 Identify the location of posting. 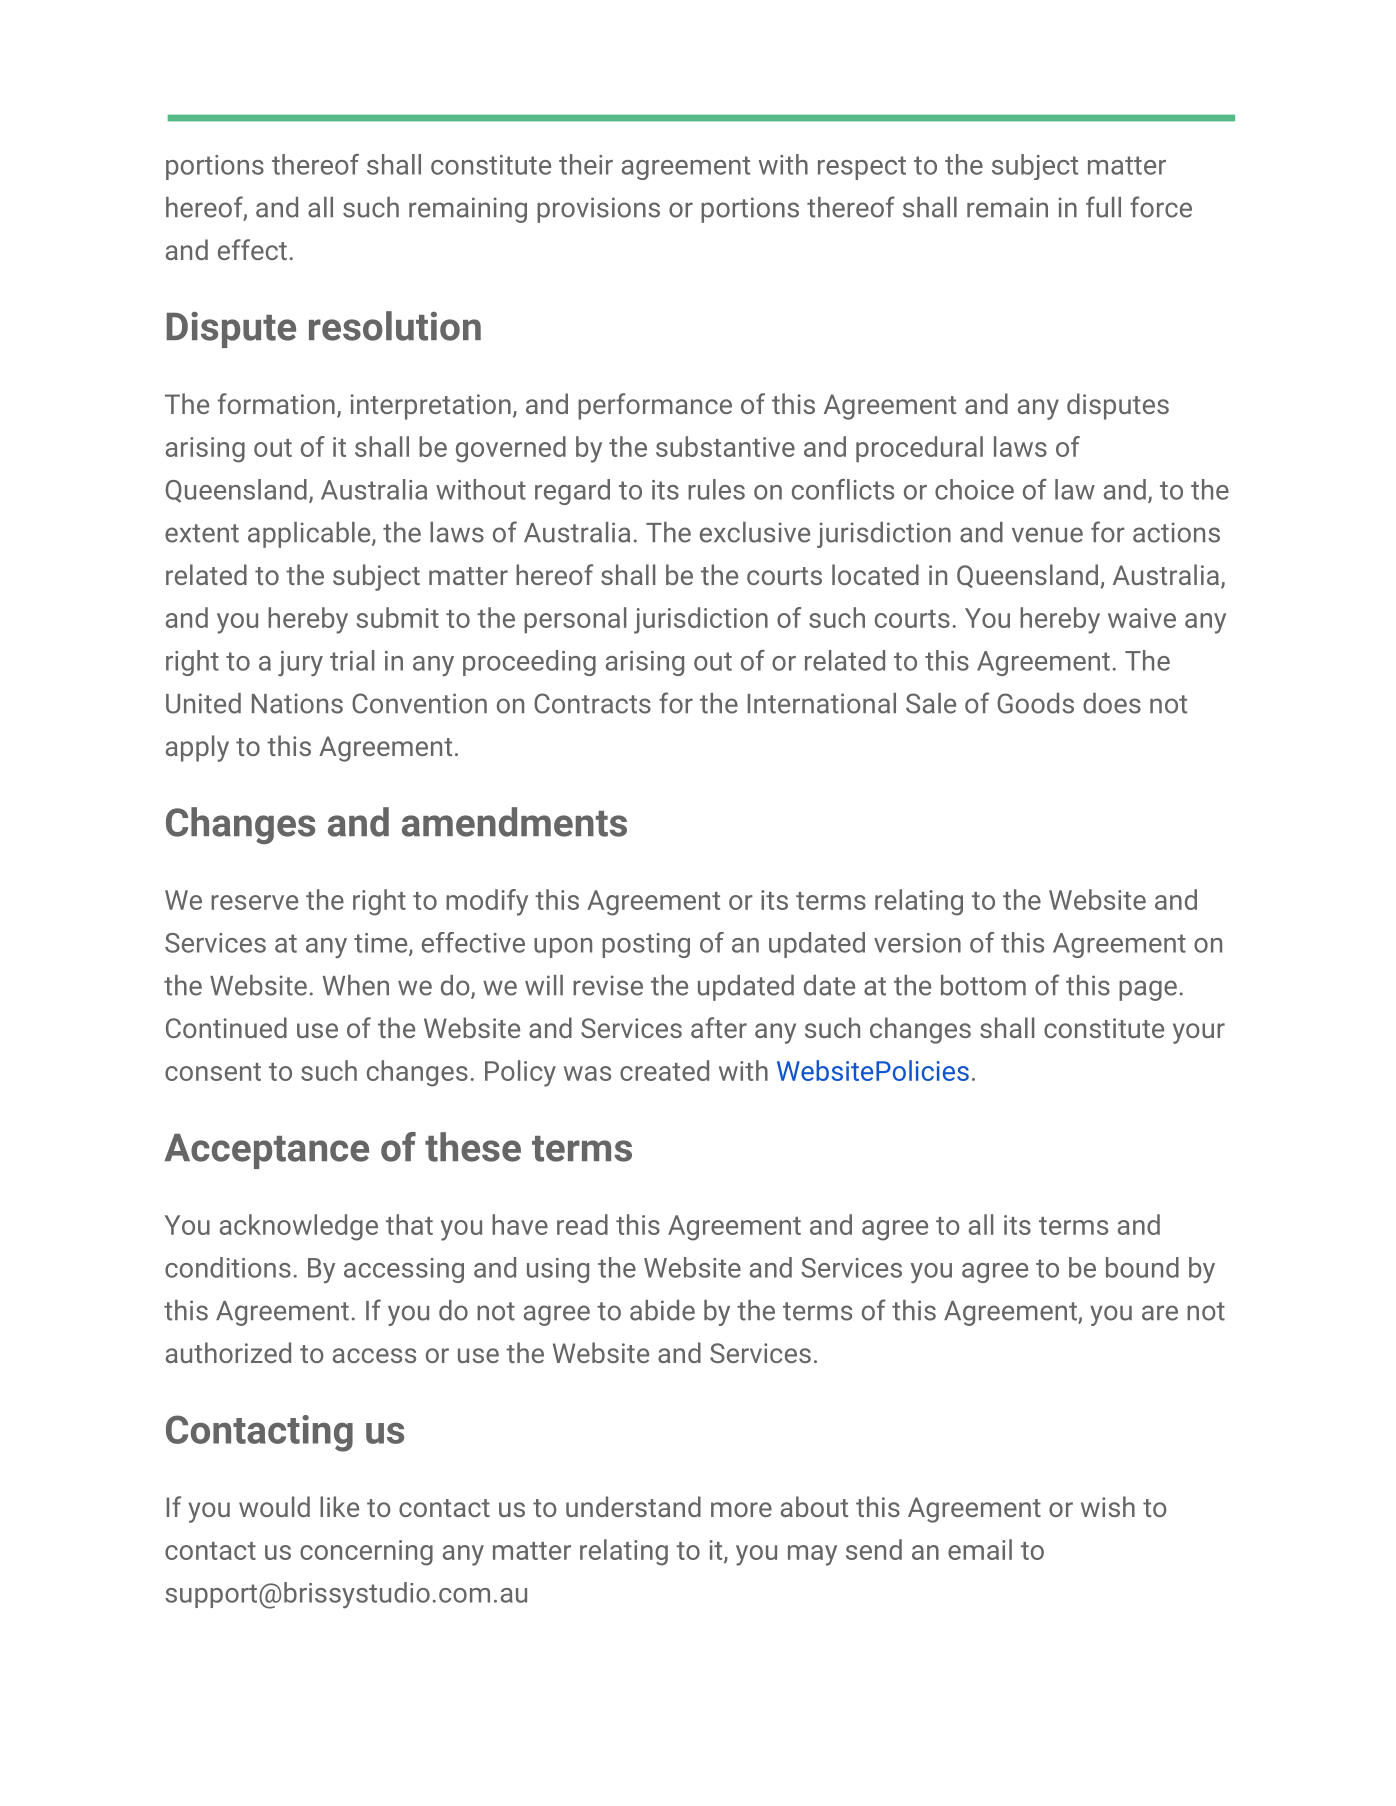
(646, 945).
